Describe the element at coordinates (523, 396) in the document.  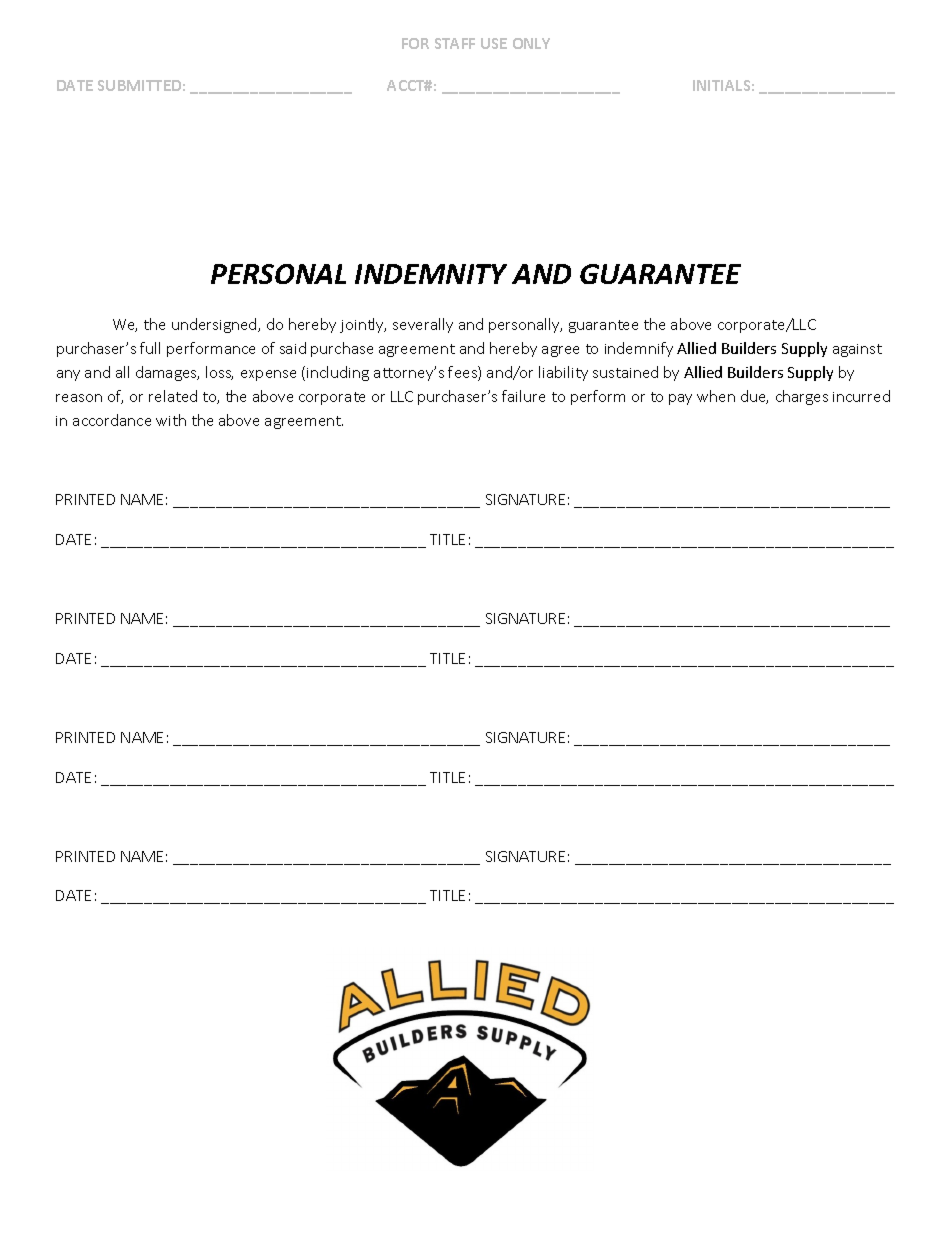
I see `failure` at that location.
